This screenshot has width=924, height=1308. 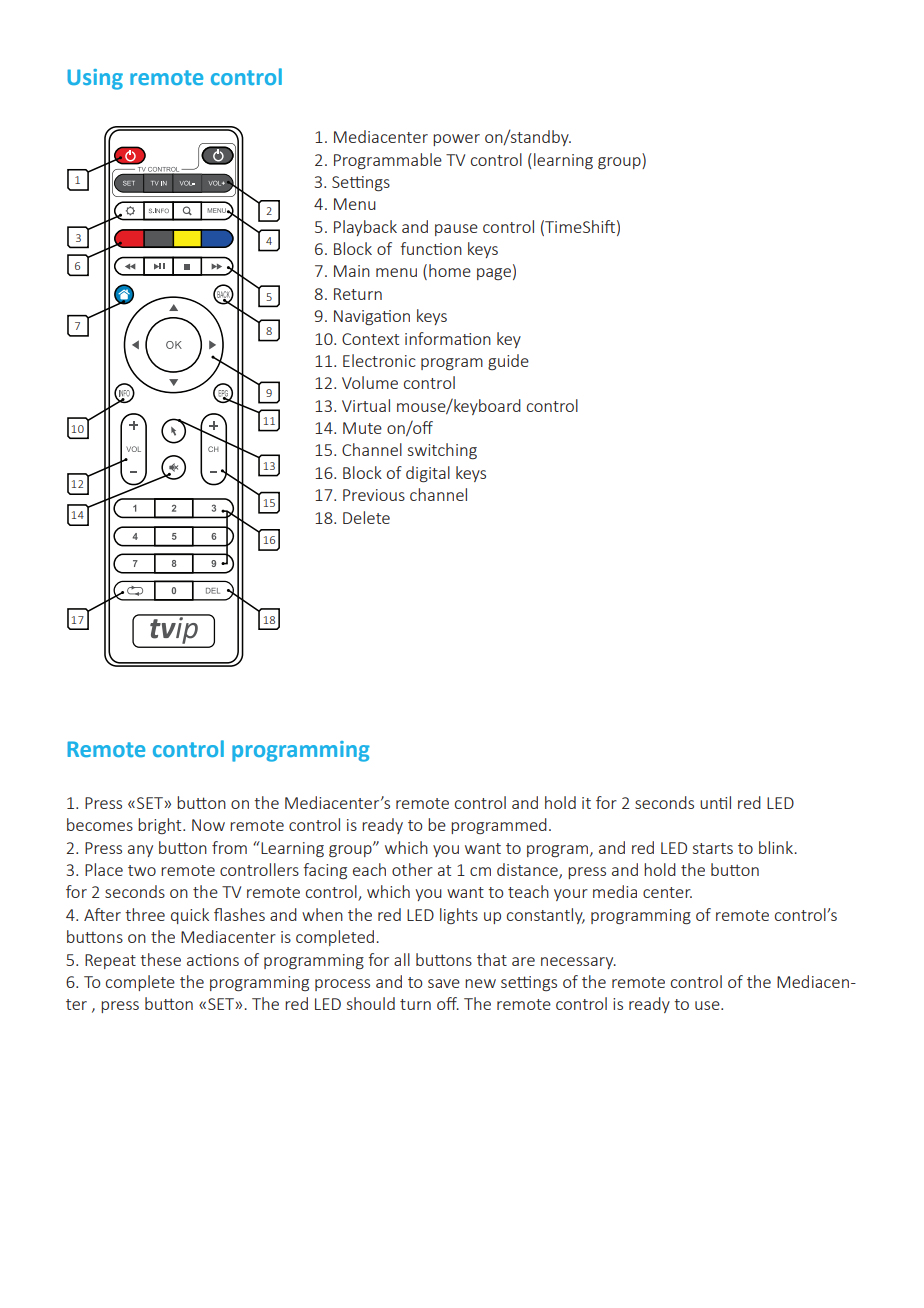 What do you see at coordinates (456, 230) in the screenshot?
I see `pause` at bounding box center [456, 230].
